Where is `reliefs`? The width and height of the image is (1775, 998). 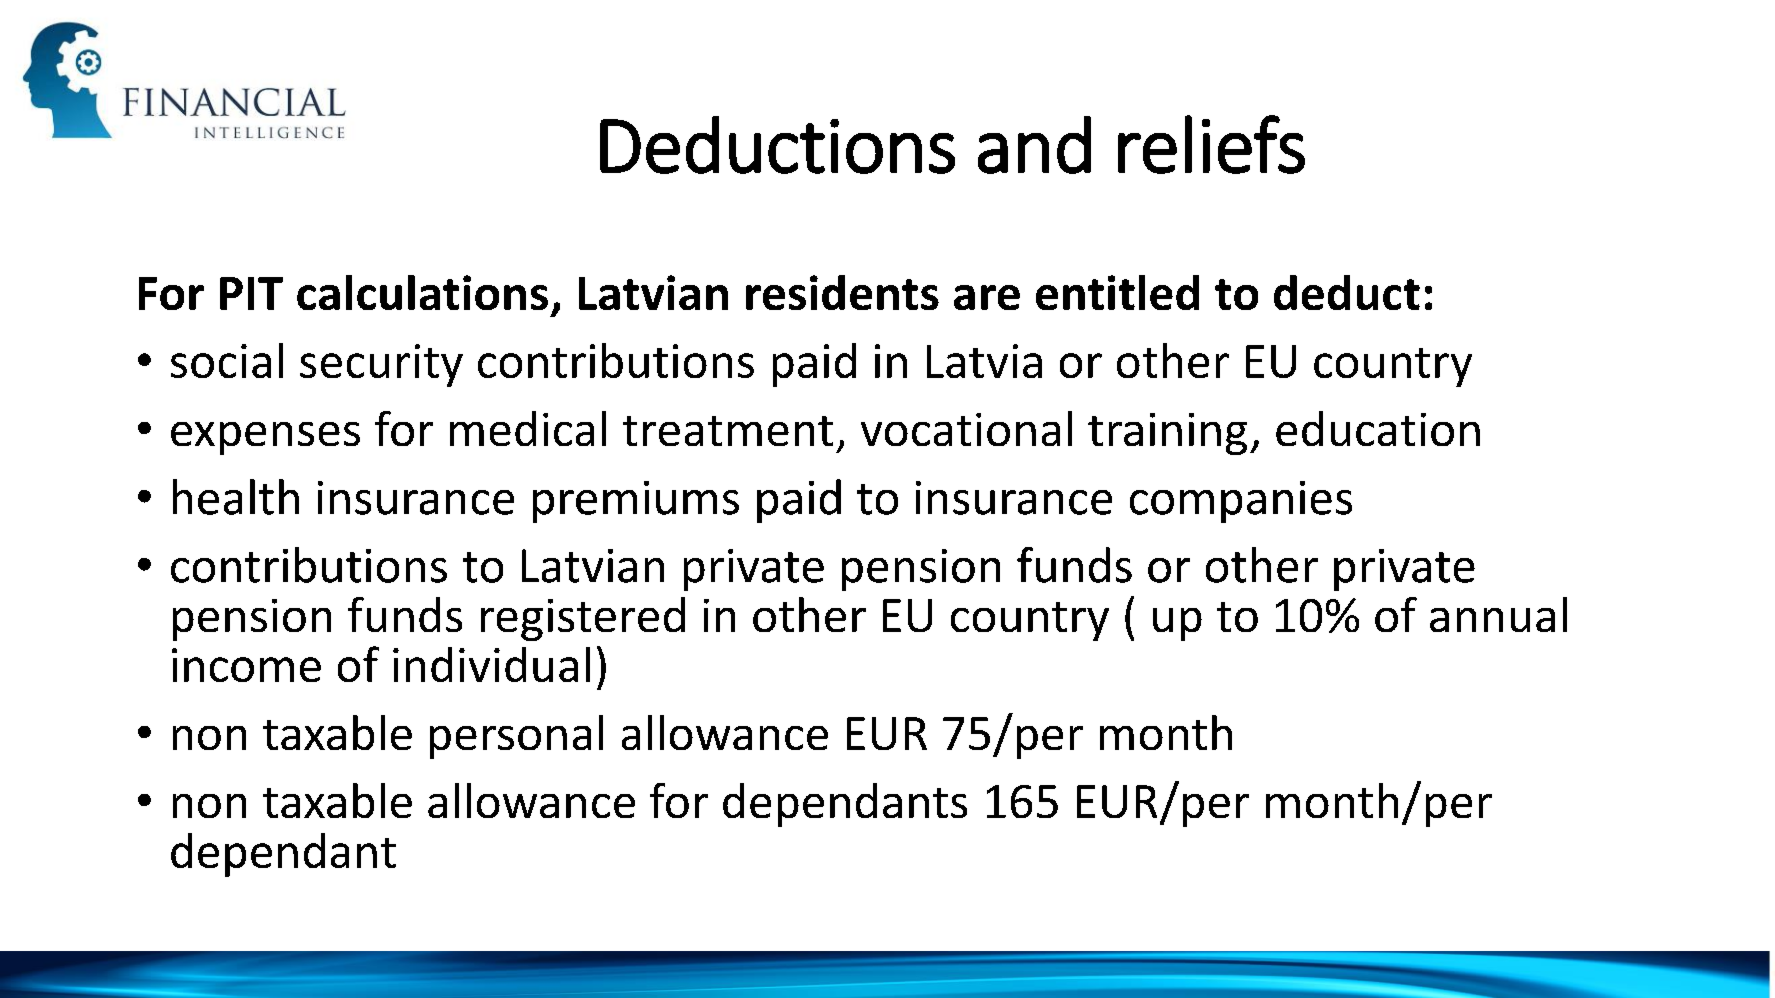
reliefs is located at coordinates (1211, 144).
